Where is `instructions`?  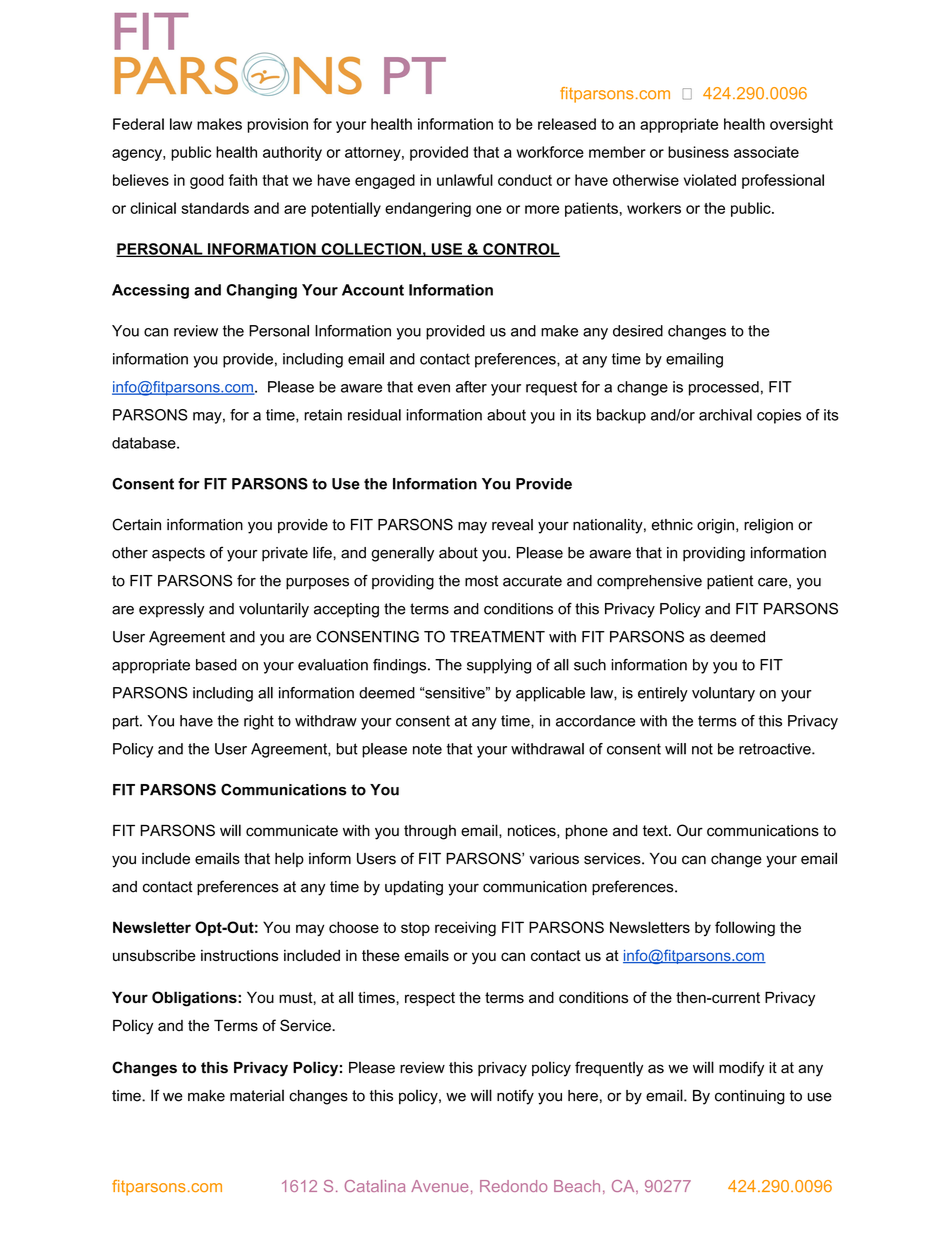
instructions is located at coordinates (240, 955).
